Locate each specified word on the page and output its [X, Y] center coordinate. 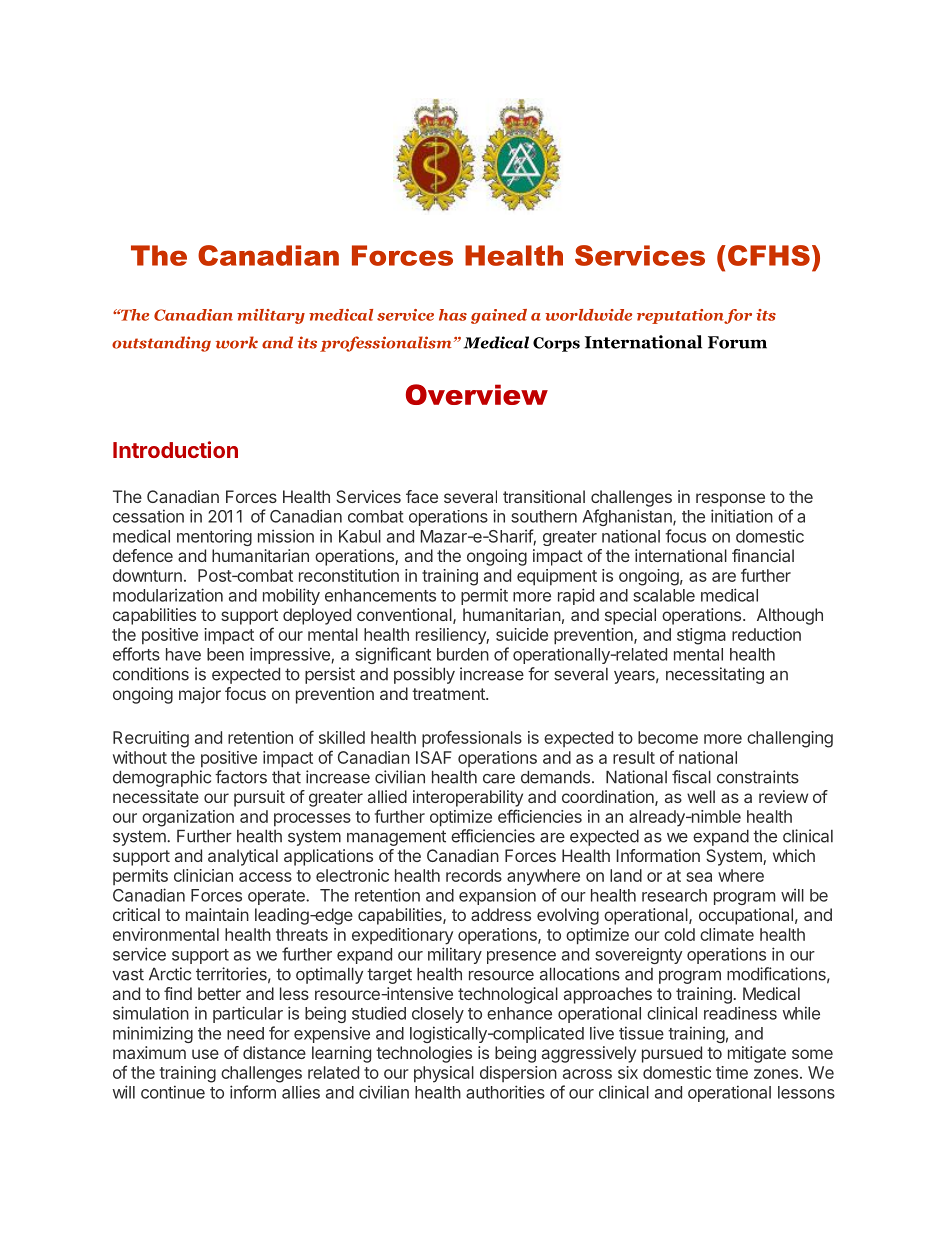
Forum [737, 342]
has [453, 315]
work [237, 342]
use [205, 1054]
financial [763, 555]
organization [188, 818]
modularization [168, 595]
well [701, 796]
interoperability [468, 798]
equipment [557, 577]
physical [444, 1074]
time [732, 1072]
